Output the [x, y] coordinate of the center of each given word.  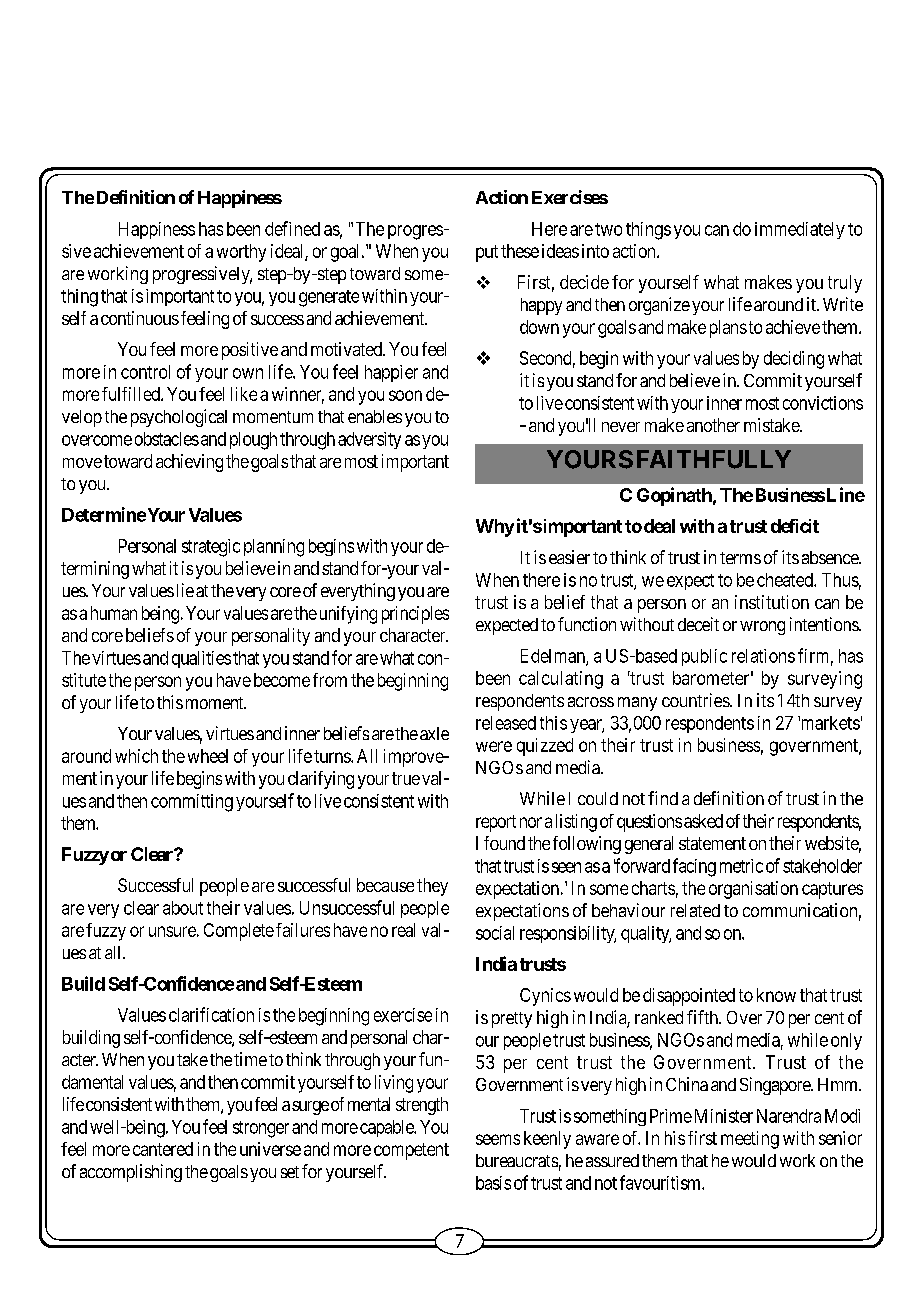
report [496, 823]
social [495, 933]
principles [415, 615]
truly [845, 284]
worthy [241, 253]
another [713, 425]
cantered [163, 1149]
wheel [208, 756]
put [487, 253]
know [776, 995]
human [114, 613]
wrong [762, 628]
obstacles [167, 439]
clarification [211, 1014]
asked [703, 821]
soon [405, 395]
